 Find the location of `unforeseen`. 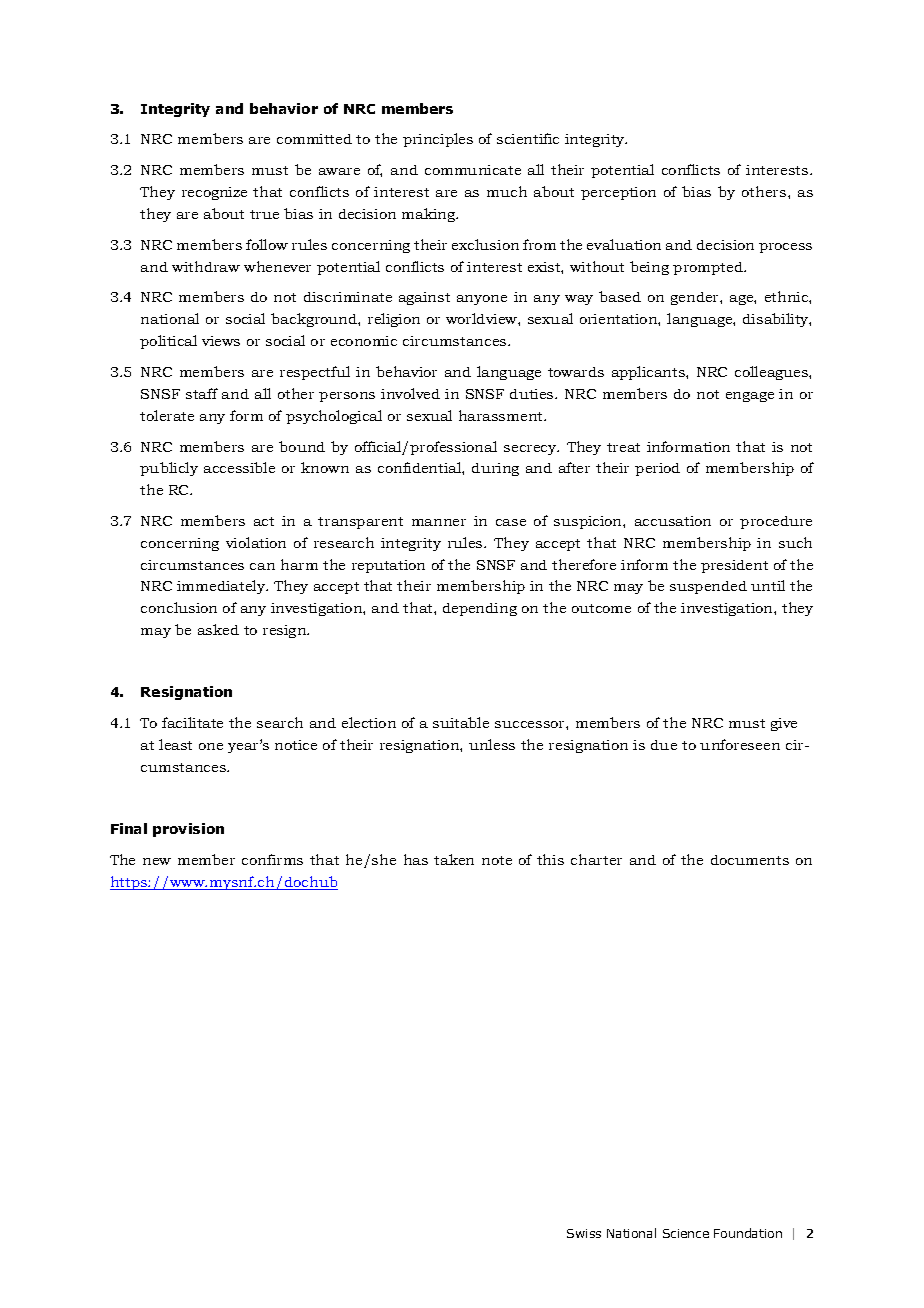

unforeseen is located at coordinates (740, 744).
